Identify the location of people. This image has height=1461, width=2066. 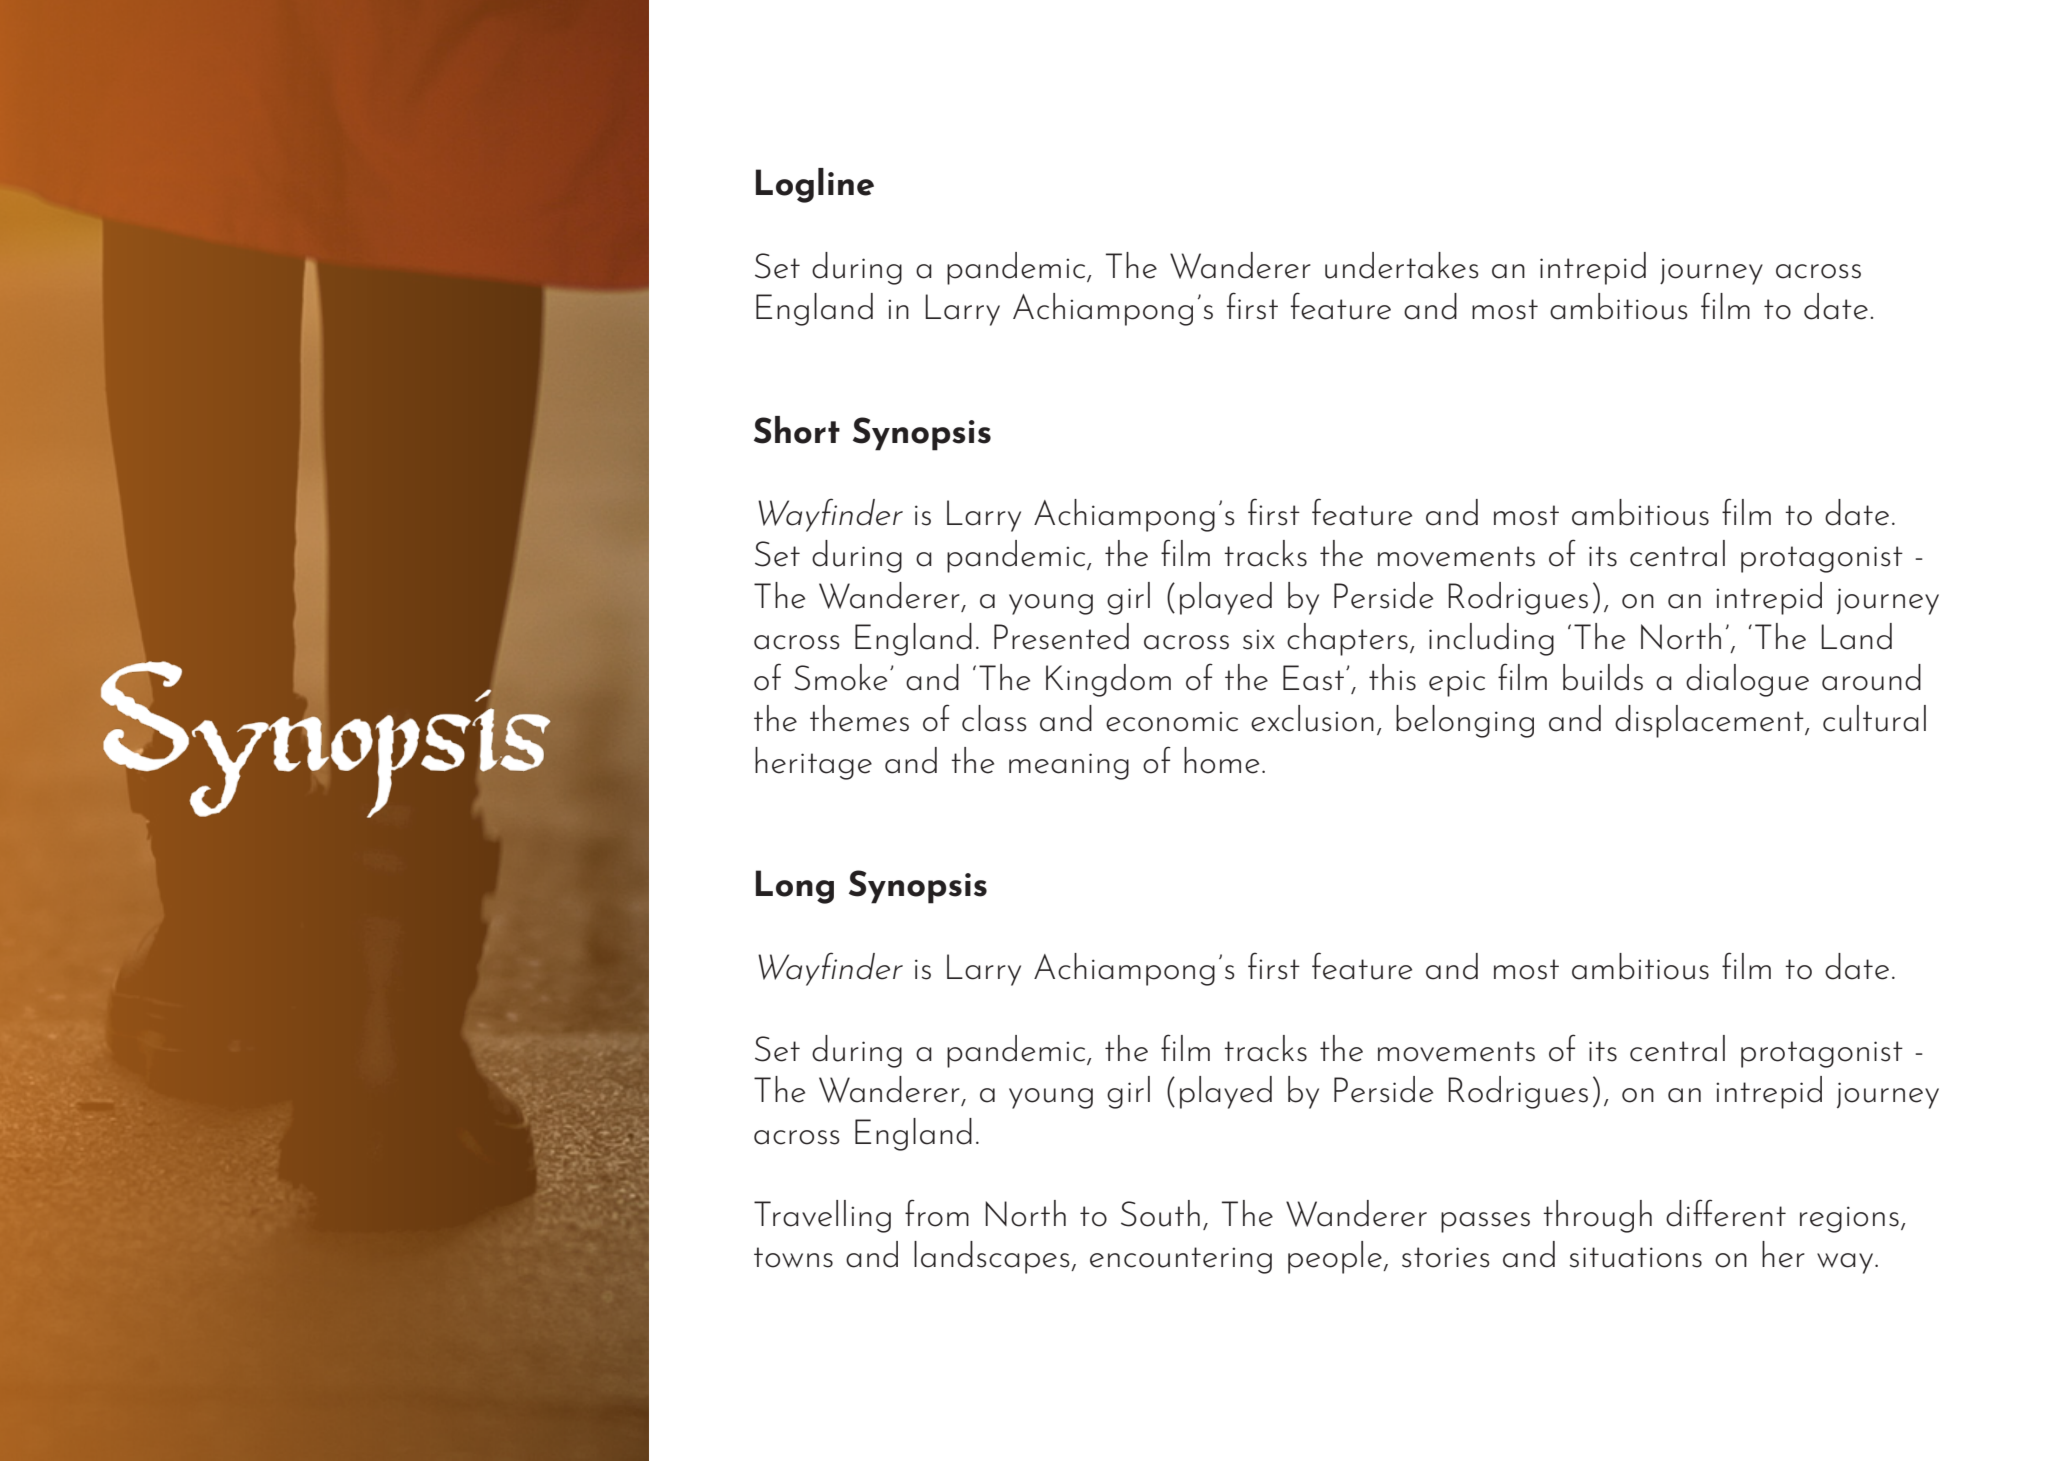
(1336, 1257).
